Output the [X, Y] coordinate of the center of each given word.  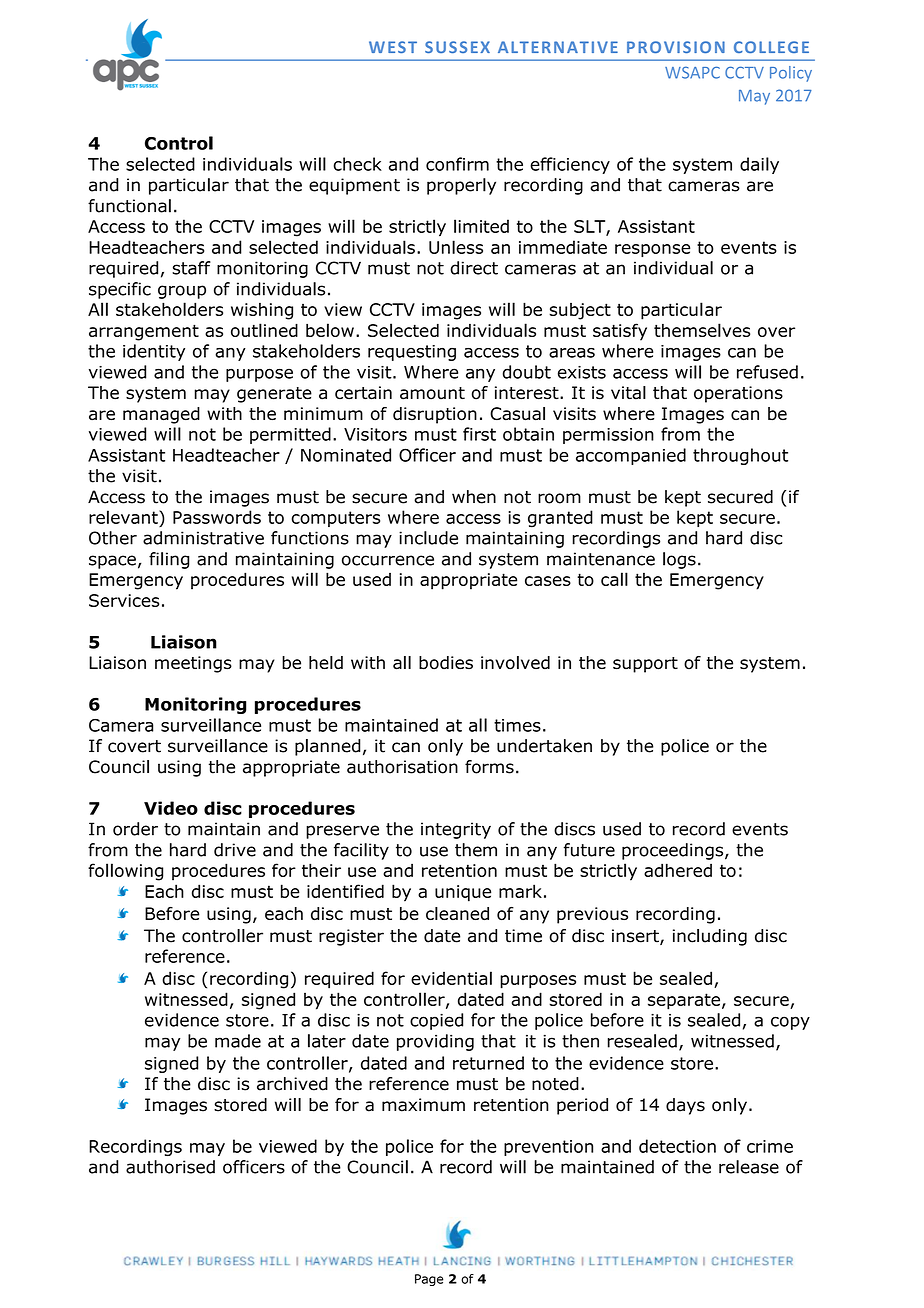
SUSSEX [457, 47]
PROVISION [676, 47]
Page [429, 1280]
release [749, 1167]
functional [129, 206]
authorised [170, 1167]
